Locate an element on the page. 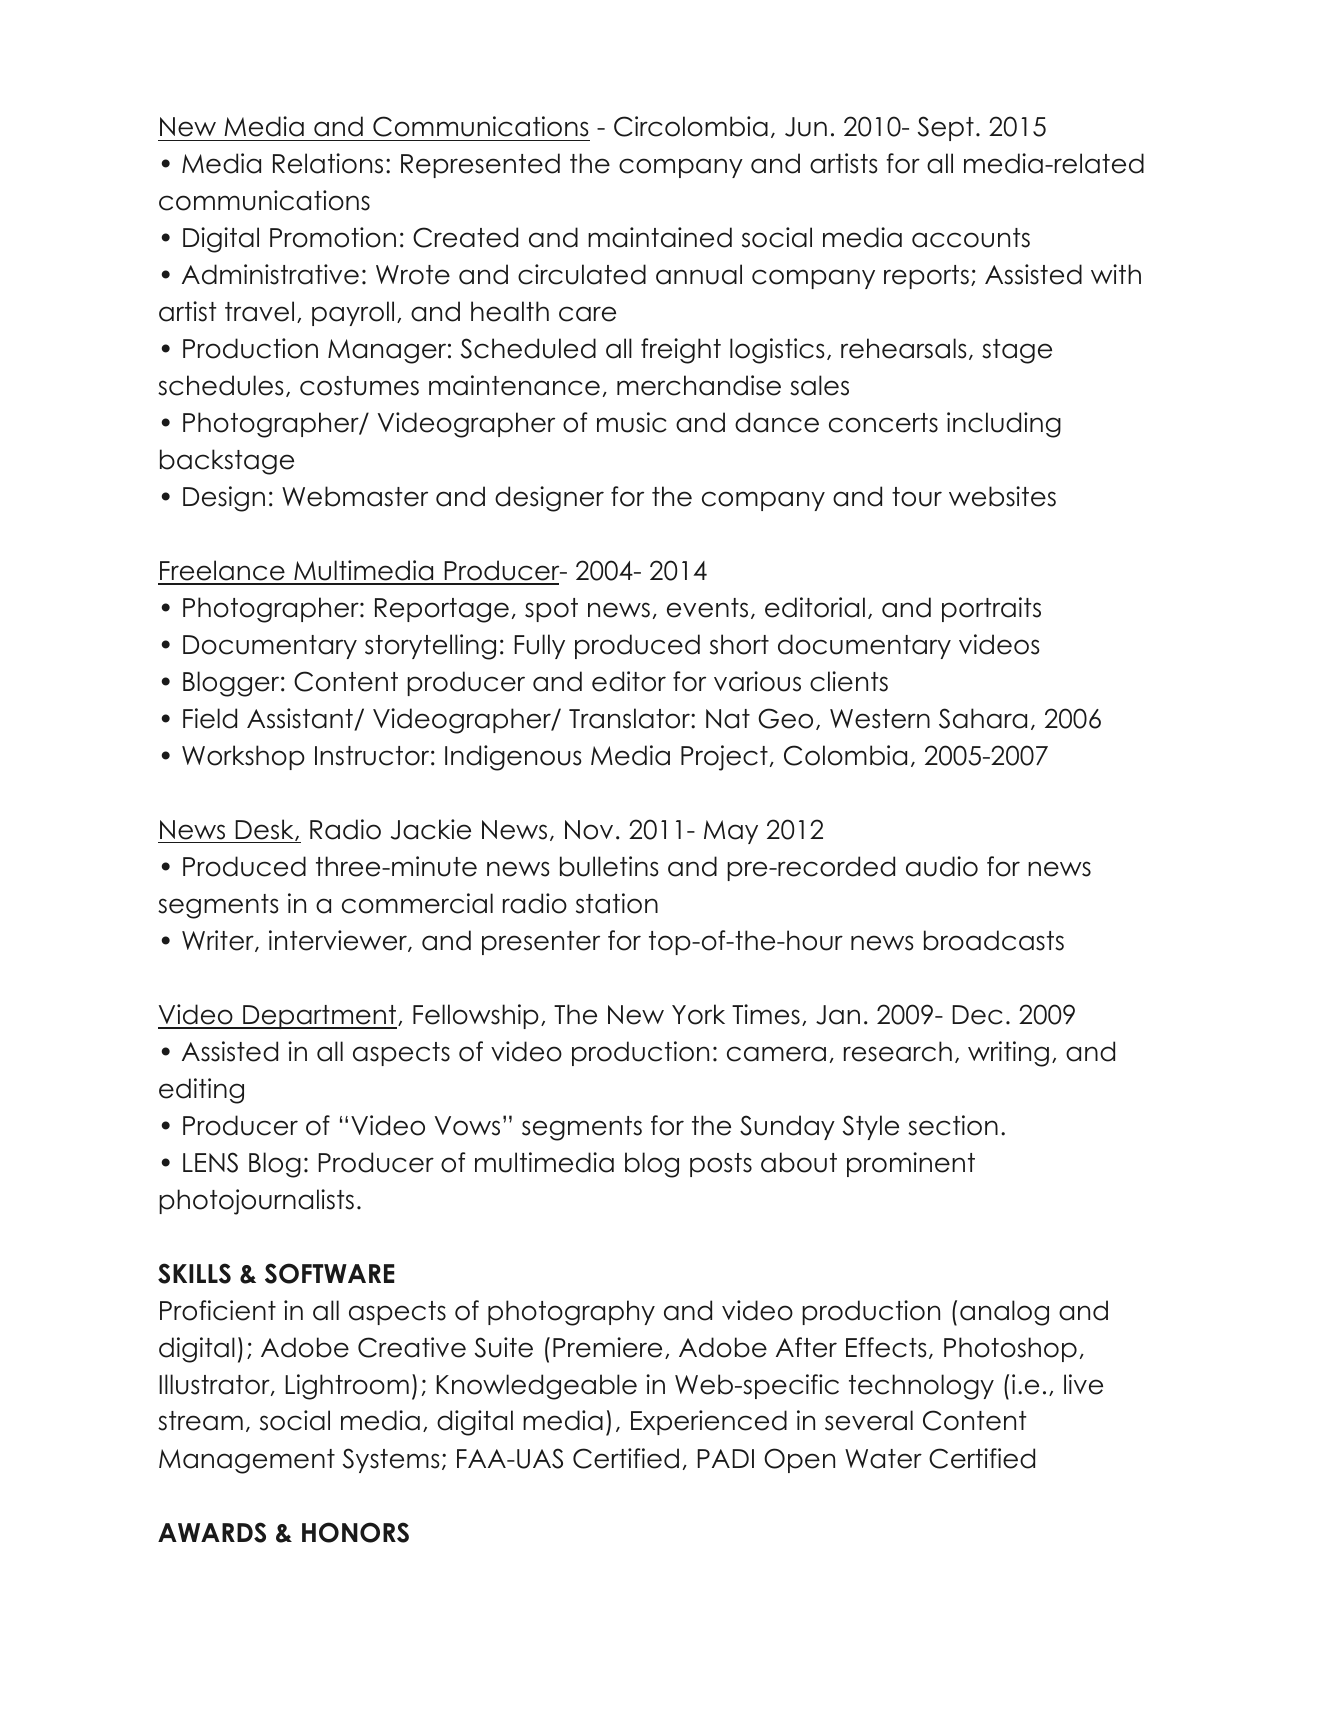 This image has width=1338, height=1731. maintained is located at coordinates (660, 237).
